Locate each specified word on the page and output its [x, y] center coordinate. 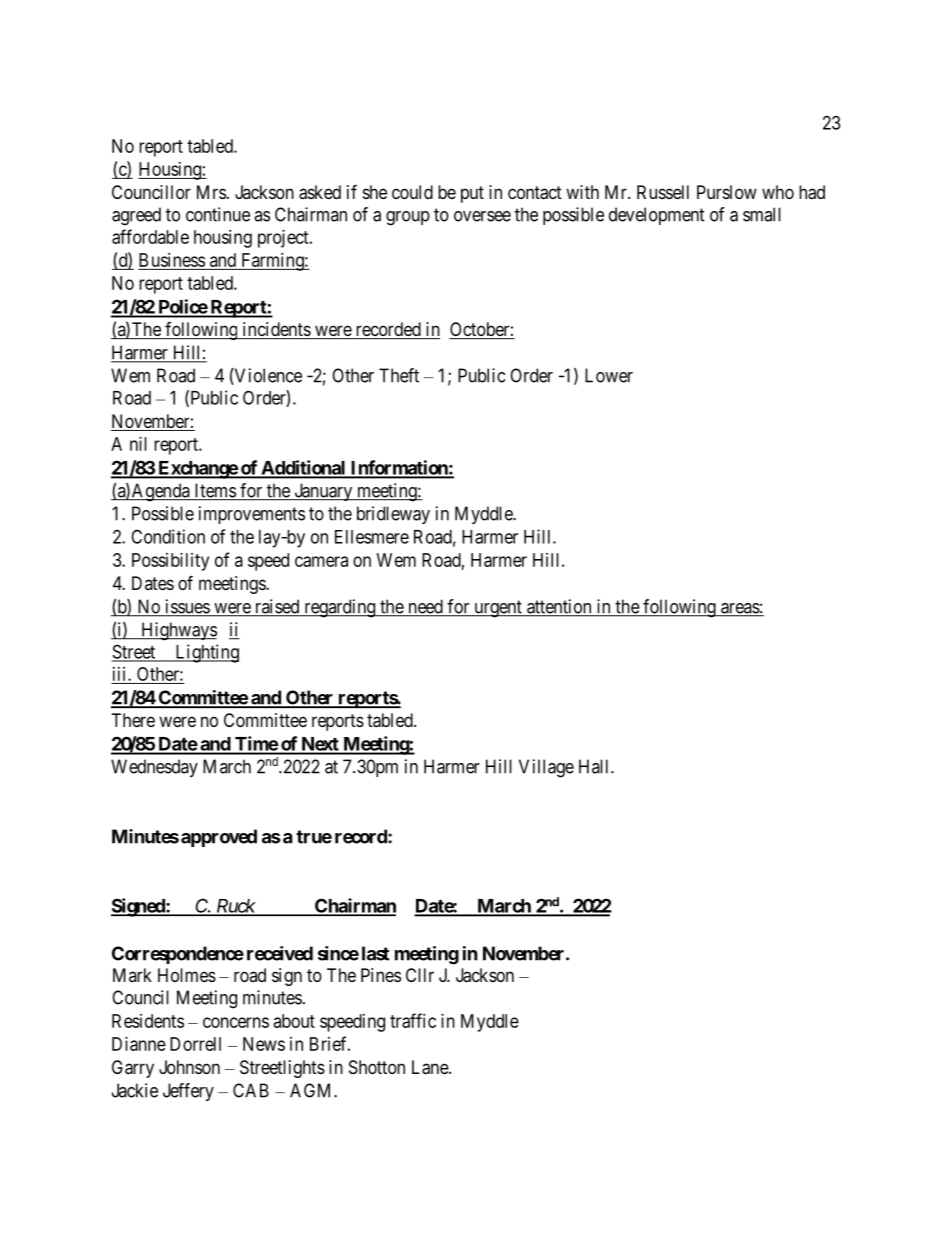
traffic [413, 1020]
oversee [482, 216]
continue [218, 214]
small [762, 214]
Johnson [189, 1067]
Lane [431, 1067]
